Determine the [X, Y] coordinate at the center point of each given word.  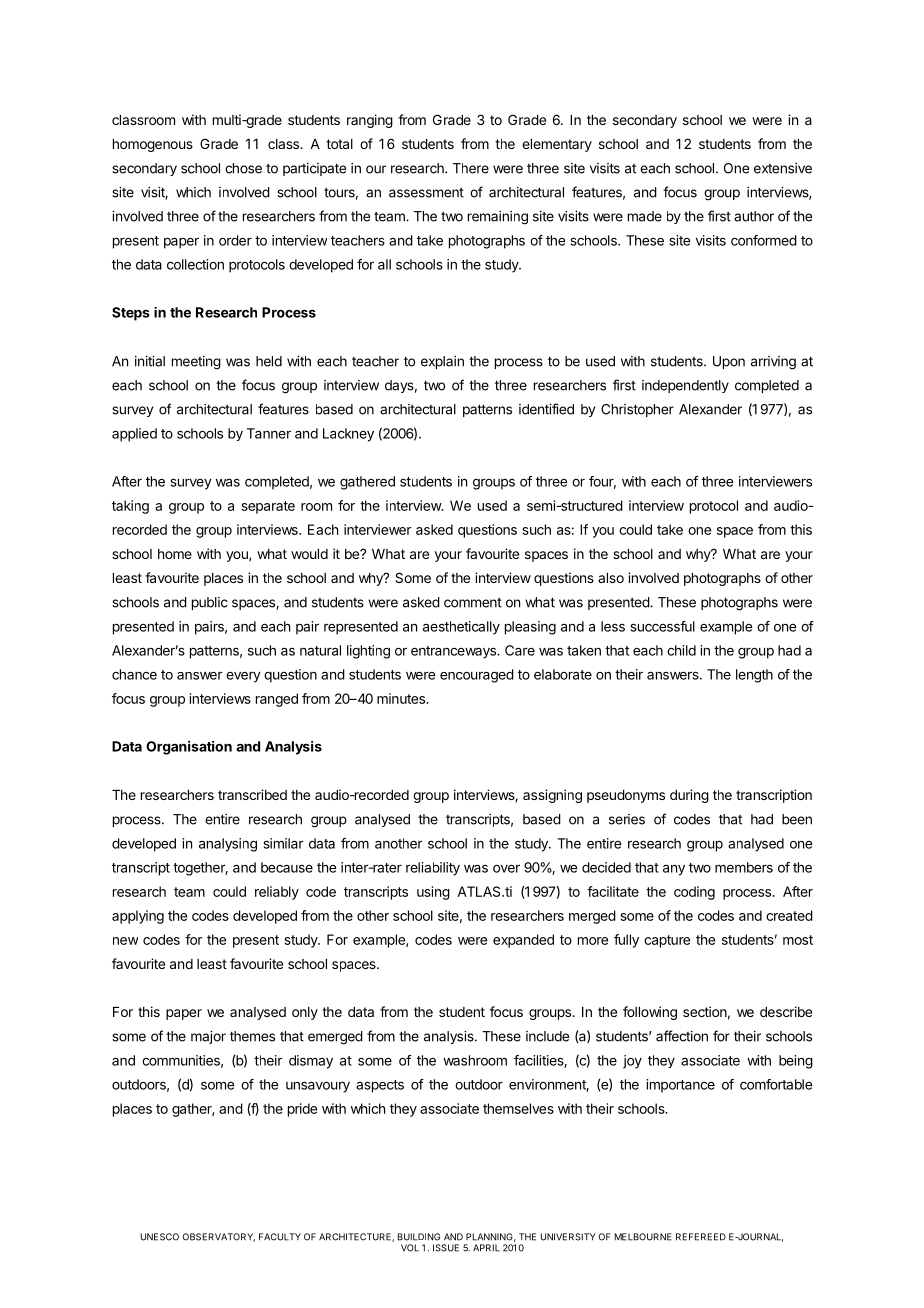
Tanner [269, 433]
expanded [523, 941]
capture [667, 941]
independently [685, 386]
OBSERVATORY [219, 1237]
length [754, 676]
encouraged [477, 676]
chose [243, 168]
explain [442, 362]
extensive [783, 168]
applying [138, 917]
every [243, 677]
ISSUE [446, 1248]
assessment [426, 193]
